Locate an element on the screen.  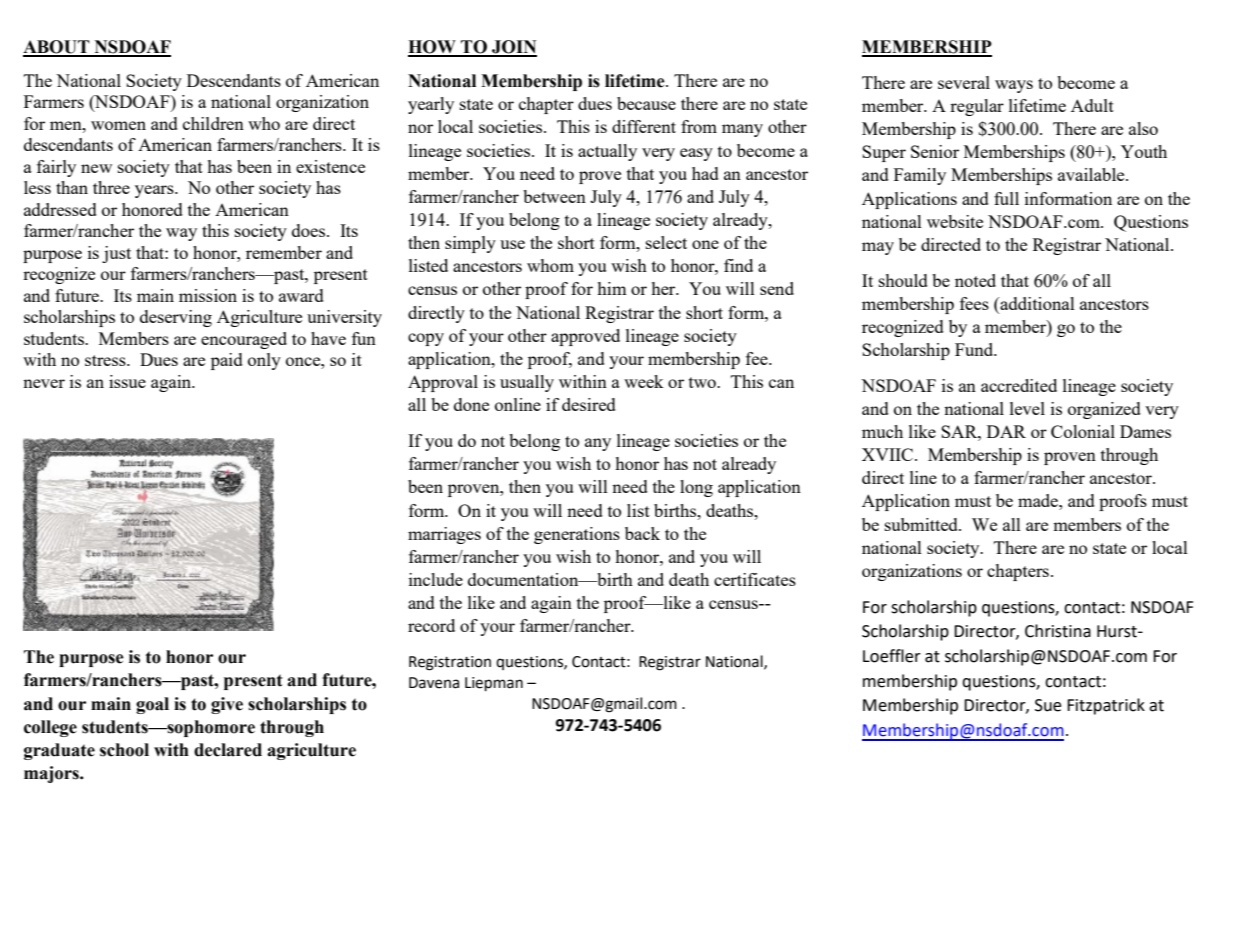
ABOUT is located at coordinates (57, 48).
